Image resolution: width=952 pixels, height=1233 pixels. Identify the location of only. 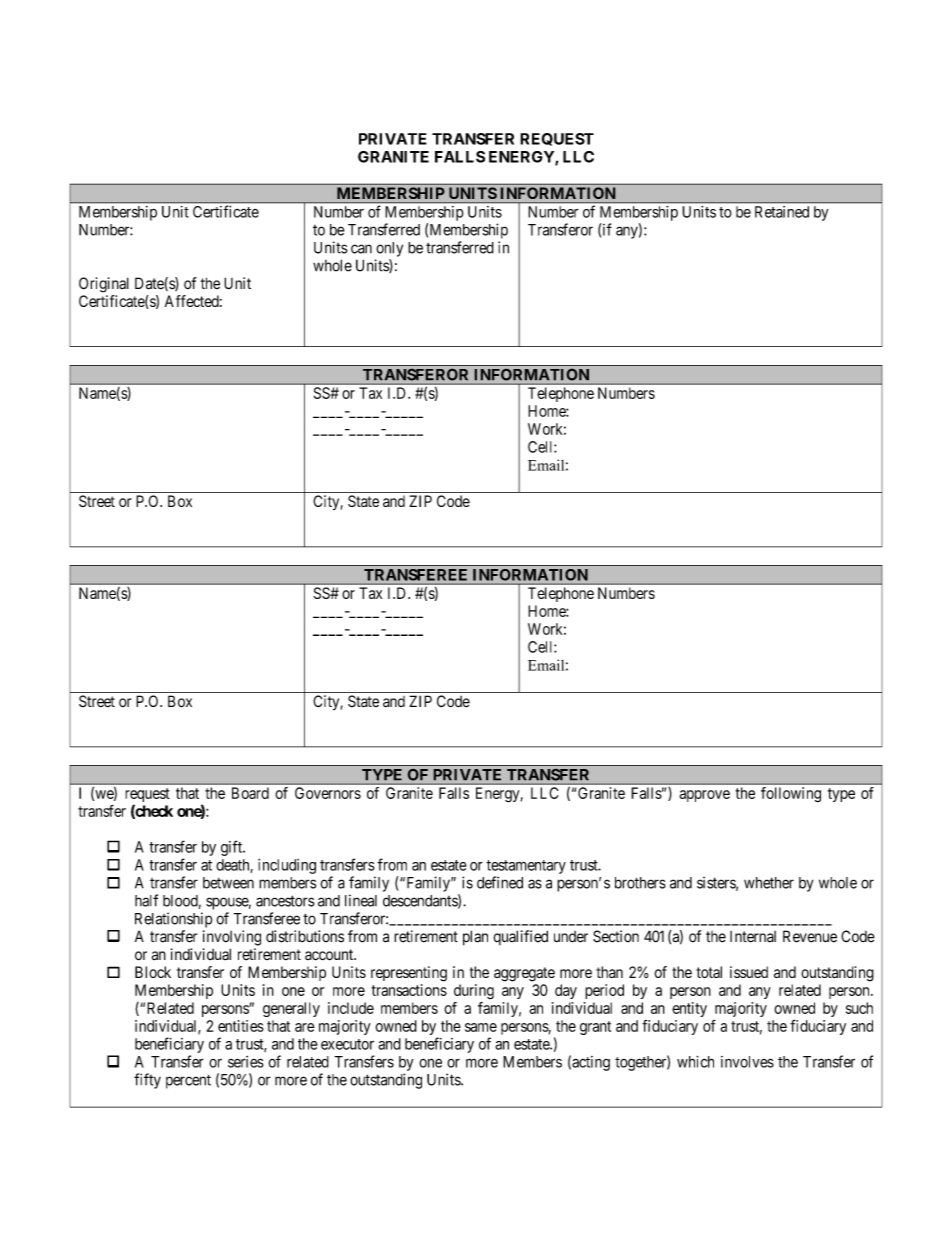
(389, 249).
